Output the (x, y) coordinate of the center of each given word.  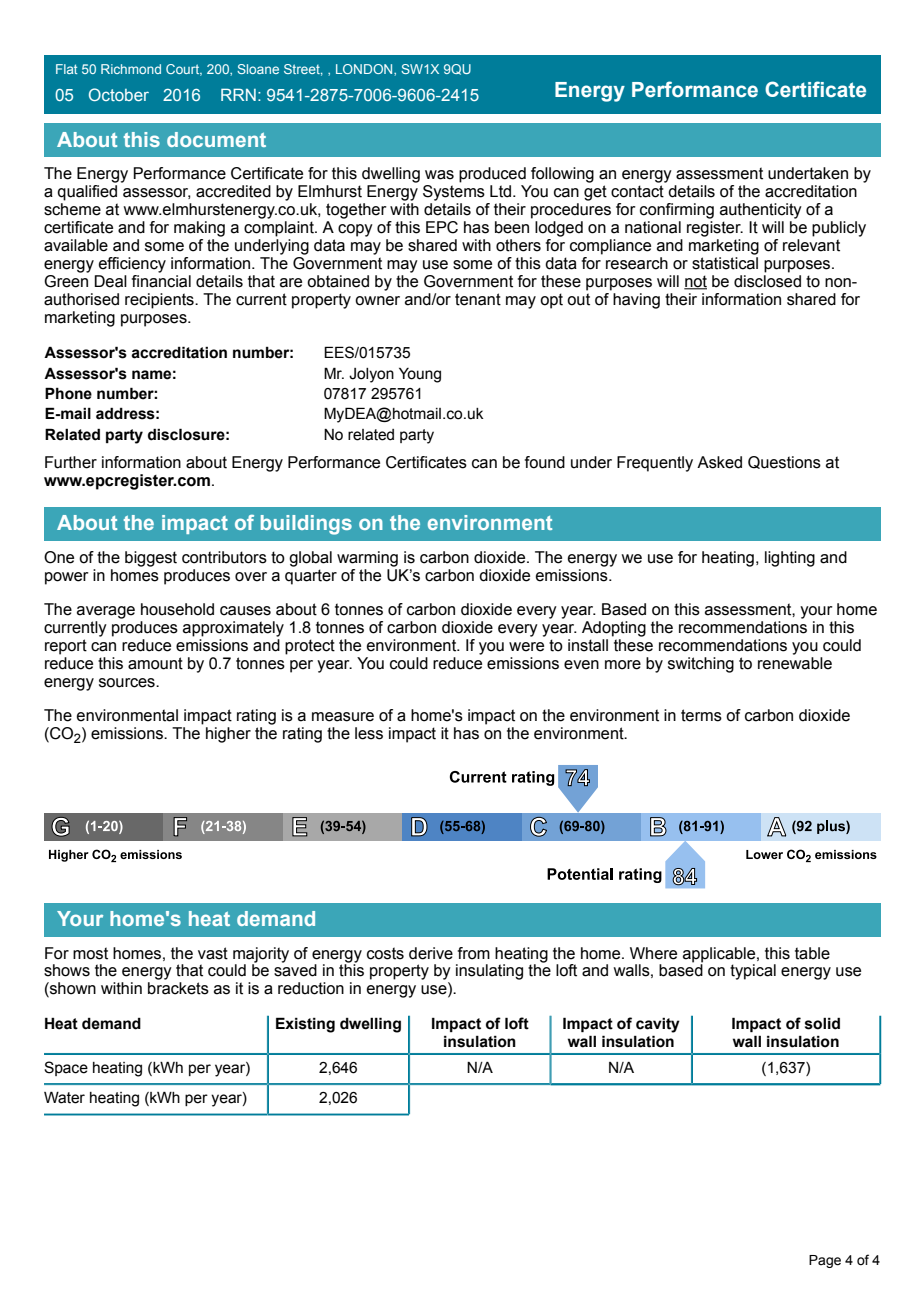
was (439, 175)
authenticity (761, 211)
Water (64, 1097)
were (526, 647)
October (119, 94)
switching (701, 665)
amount (155, 663)
